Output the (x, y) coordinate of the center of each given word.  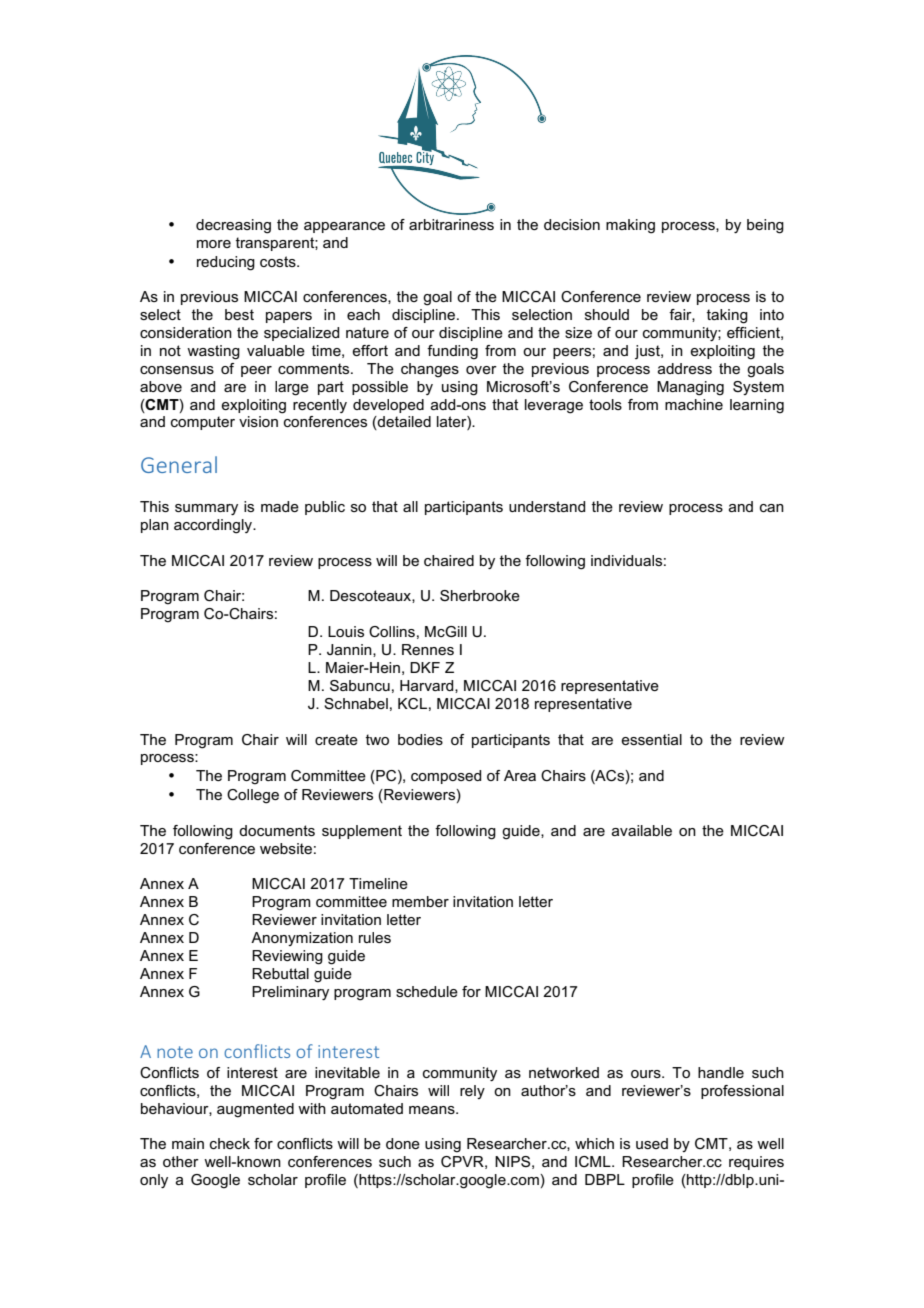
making (630, 226)
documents (277, 830)
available (642, 830)
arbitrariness (451, 224)
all (410, 506)
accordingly (214, 526)
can (772, 508)
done (403, 1143)
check (230, 1143)
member (420, 901)
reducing (226, 263)
